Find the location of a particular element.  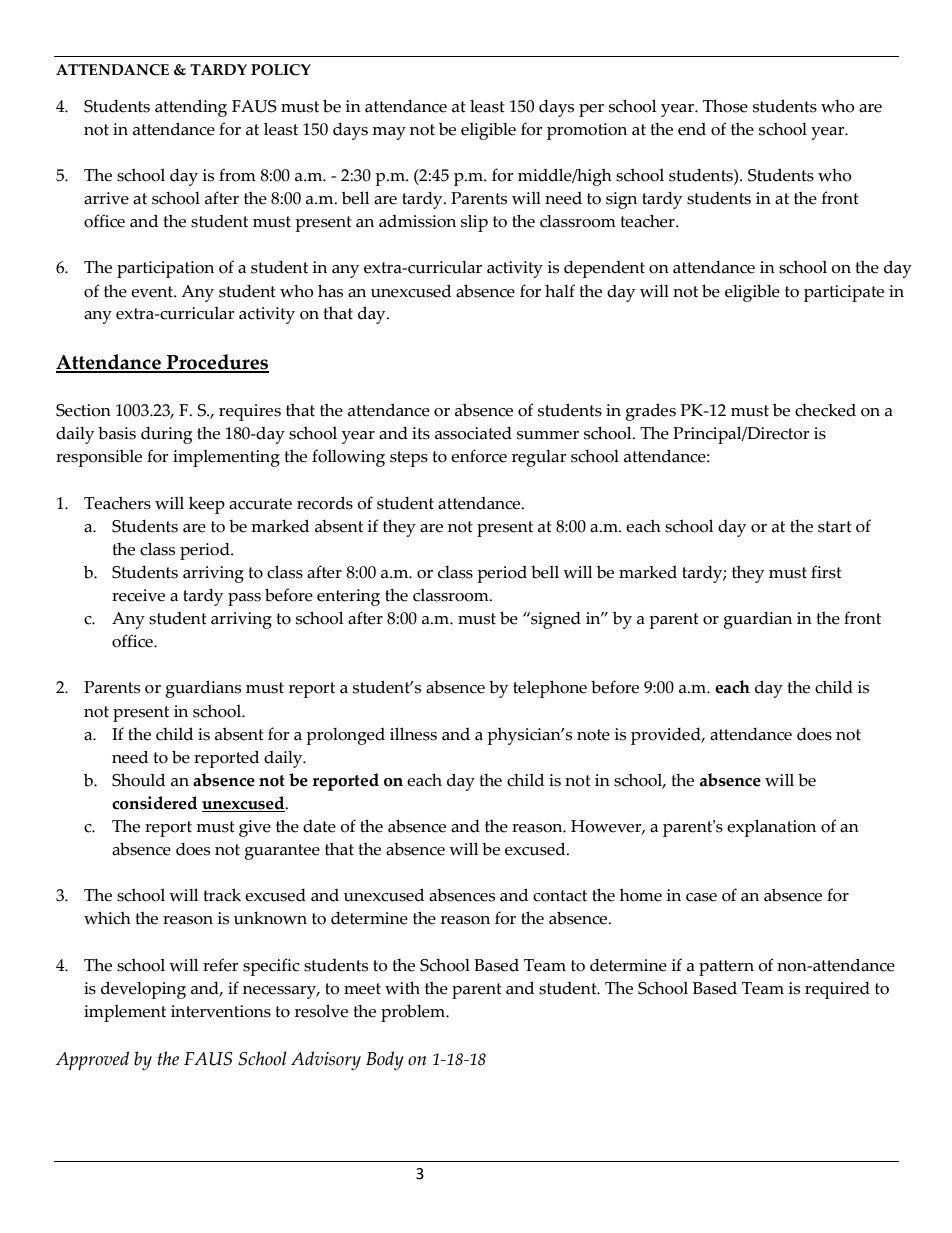

checked is located at coordinates (825, 410).
